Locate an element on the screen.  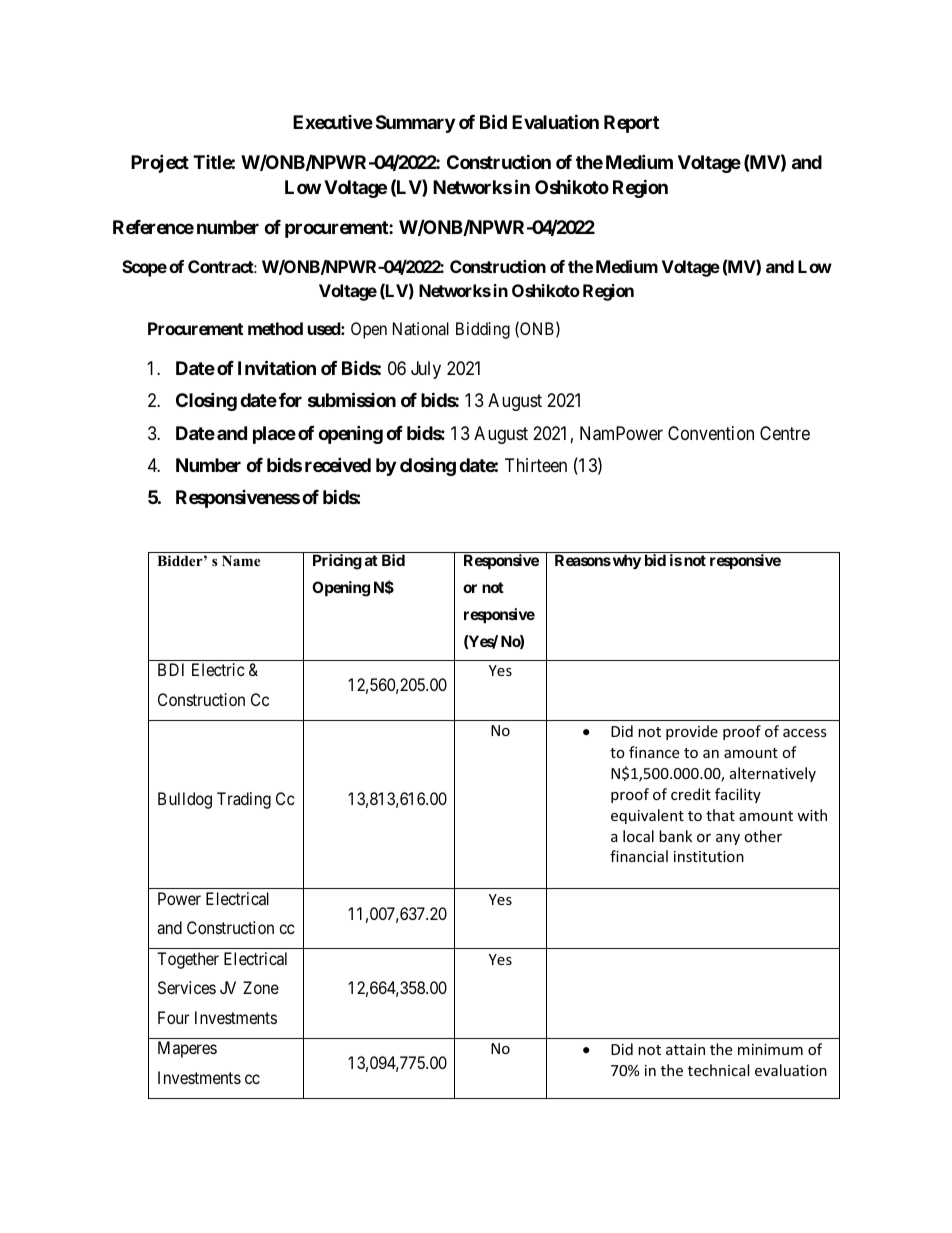
Report is located at coordinates (631, 124).
